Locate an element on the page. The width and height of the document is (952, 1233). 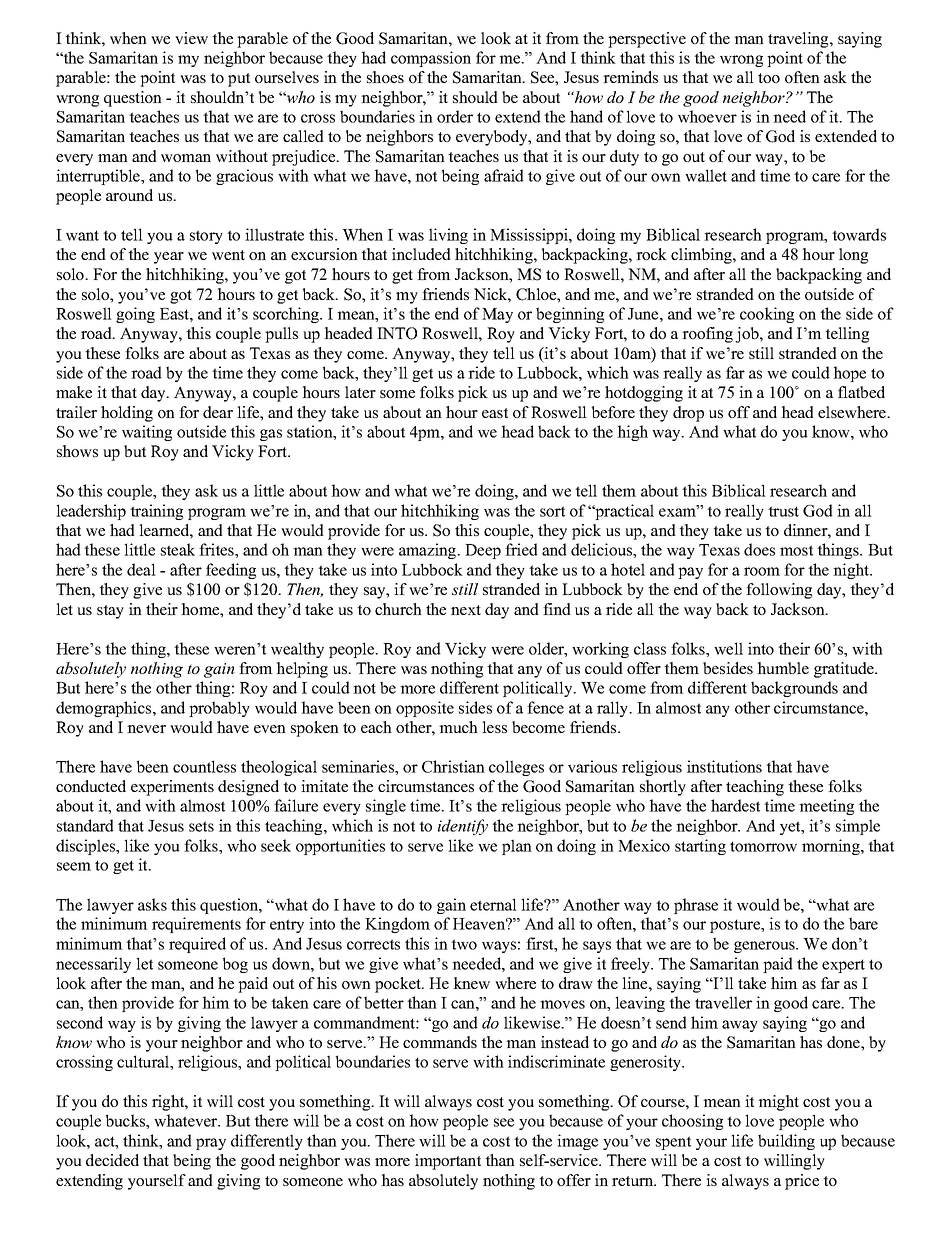
compassion is located at coordinates (431, 59).
